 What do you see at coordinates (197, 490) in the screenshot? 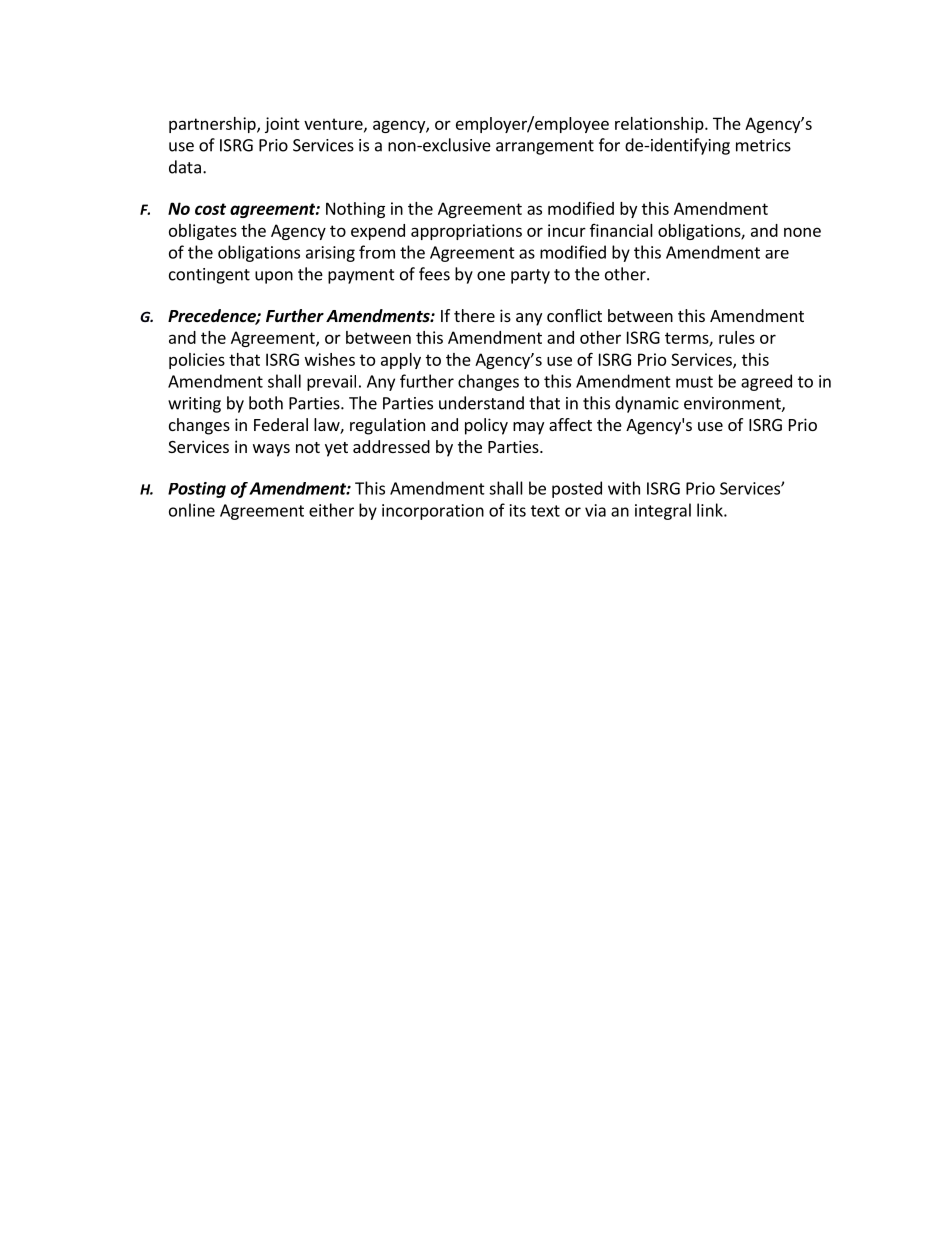
I see `Posting` at bounding box center [197, 490].
